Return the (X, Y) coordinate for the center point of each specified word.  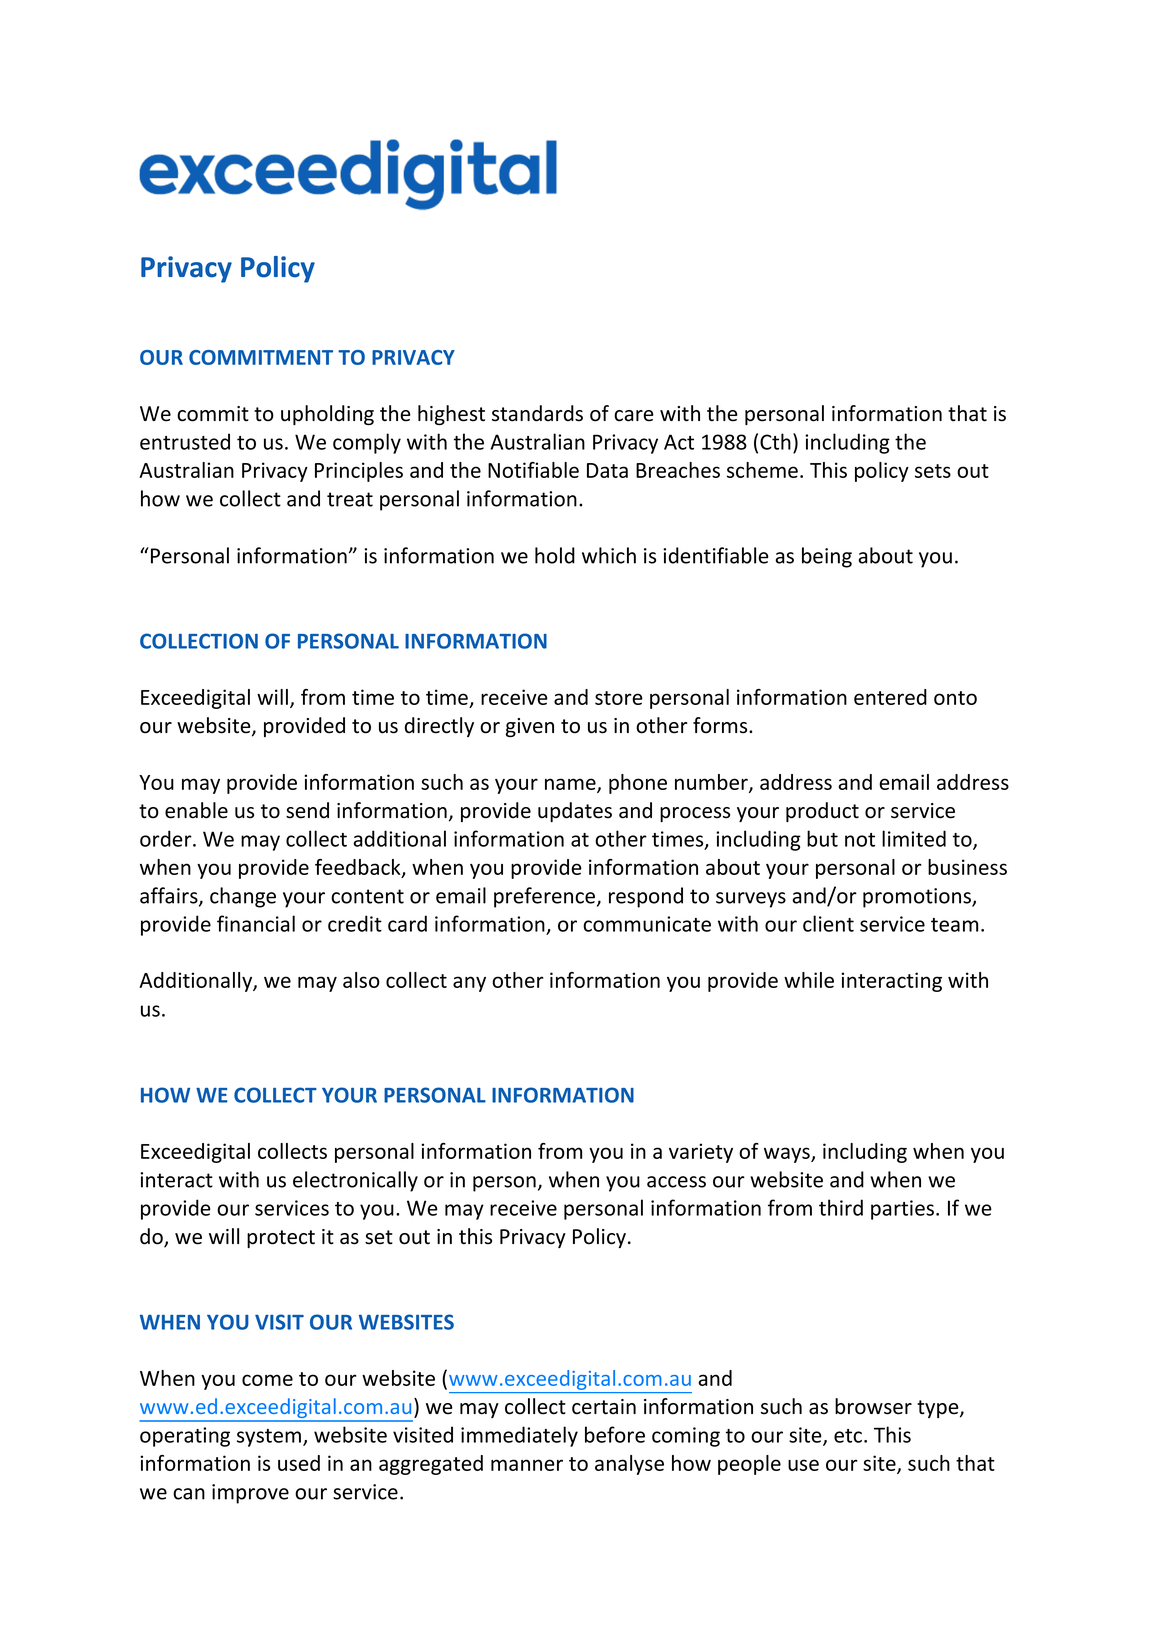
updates (575, 812)
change (243, 897)
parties (902, 1210)
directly (439, 727)
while (809, 980)
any (469, 984)
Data (607, 470)
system (270, 1438)
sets (933, 471)
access (676, 1182)
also (361, 980)
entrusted (185, 441)
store (619, 698)
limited (914, 838)
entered (890, 697)
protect (281, 1239)
